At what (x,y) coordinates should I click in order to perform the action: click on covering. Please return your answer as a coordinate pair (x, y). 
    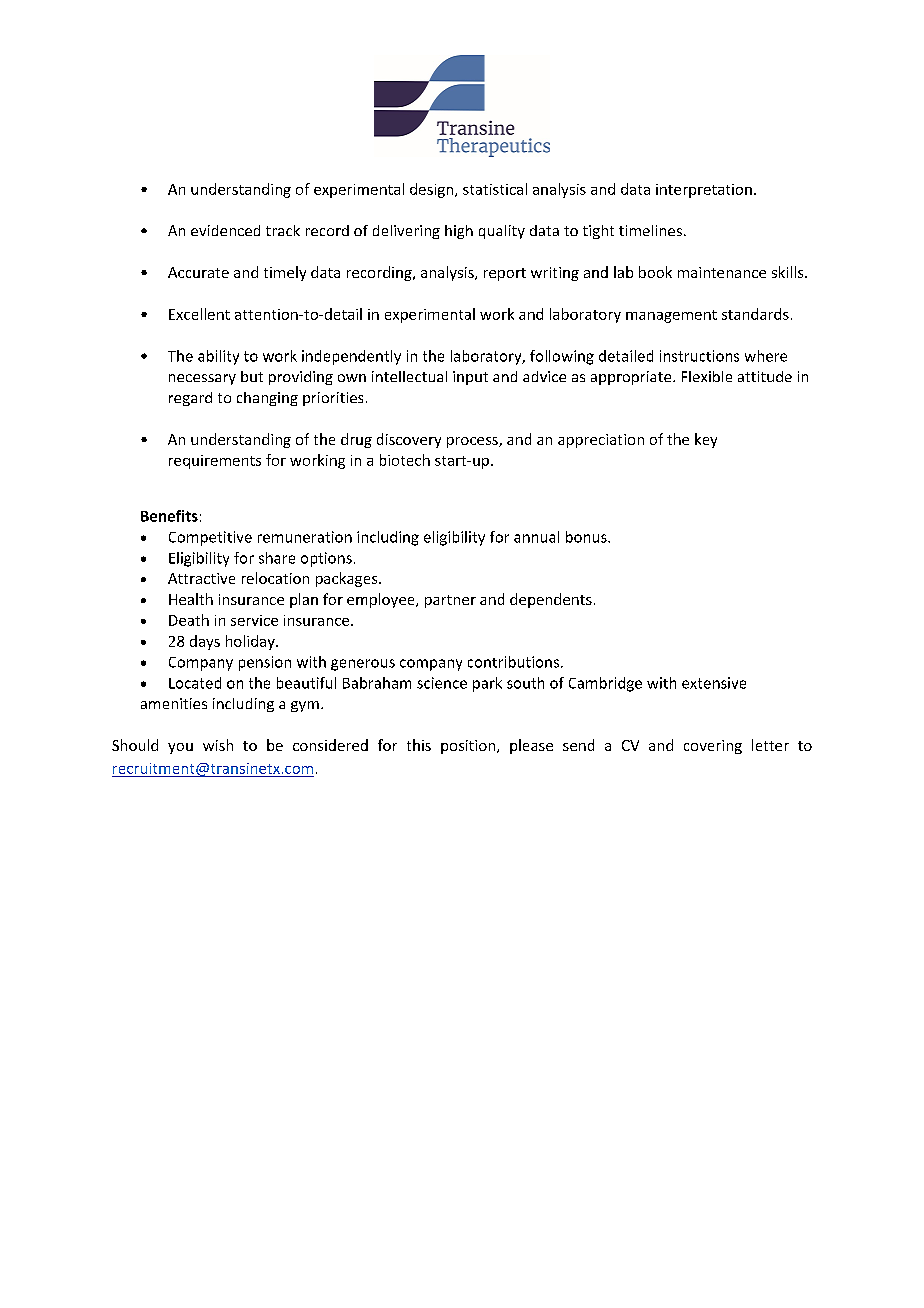
    Looking at the image, I should click on (713, 747).
